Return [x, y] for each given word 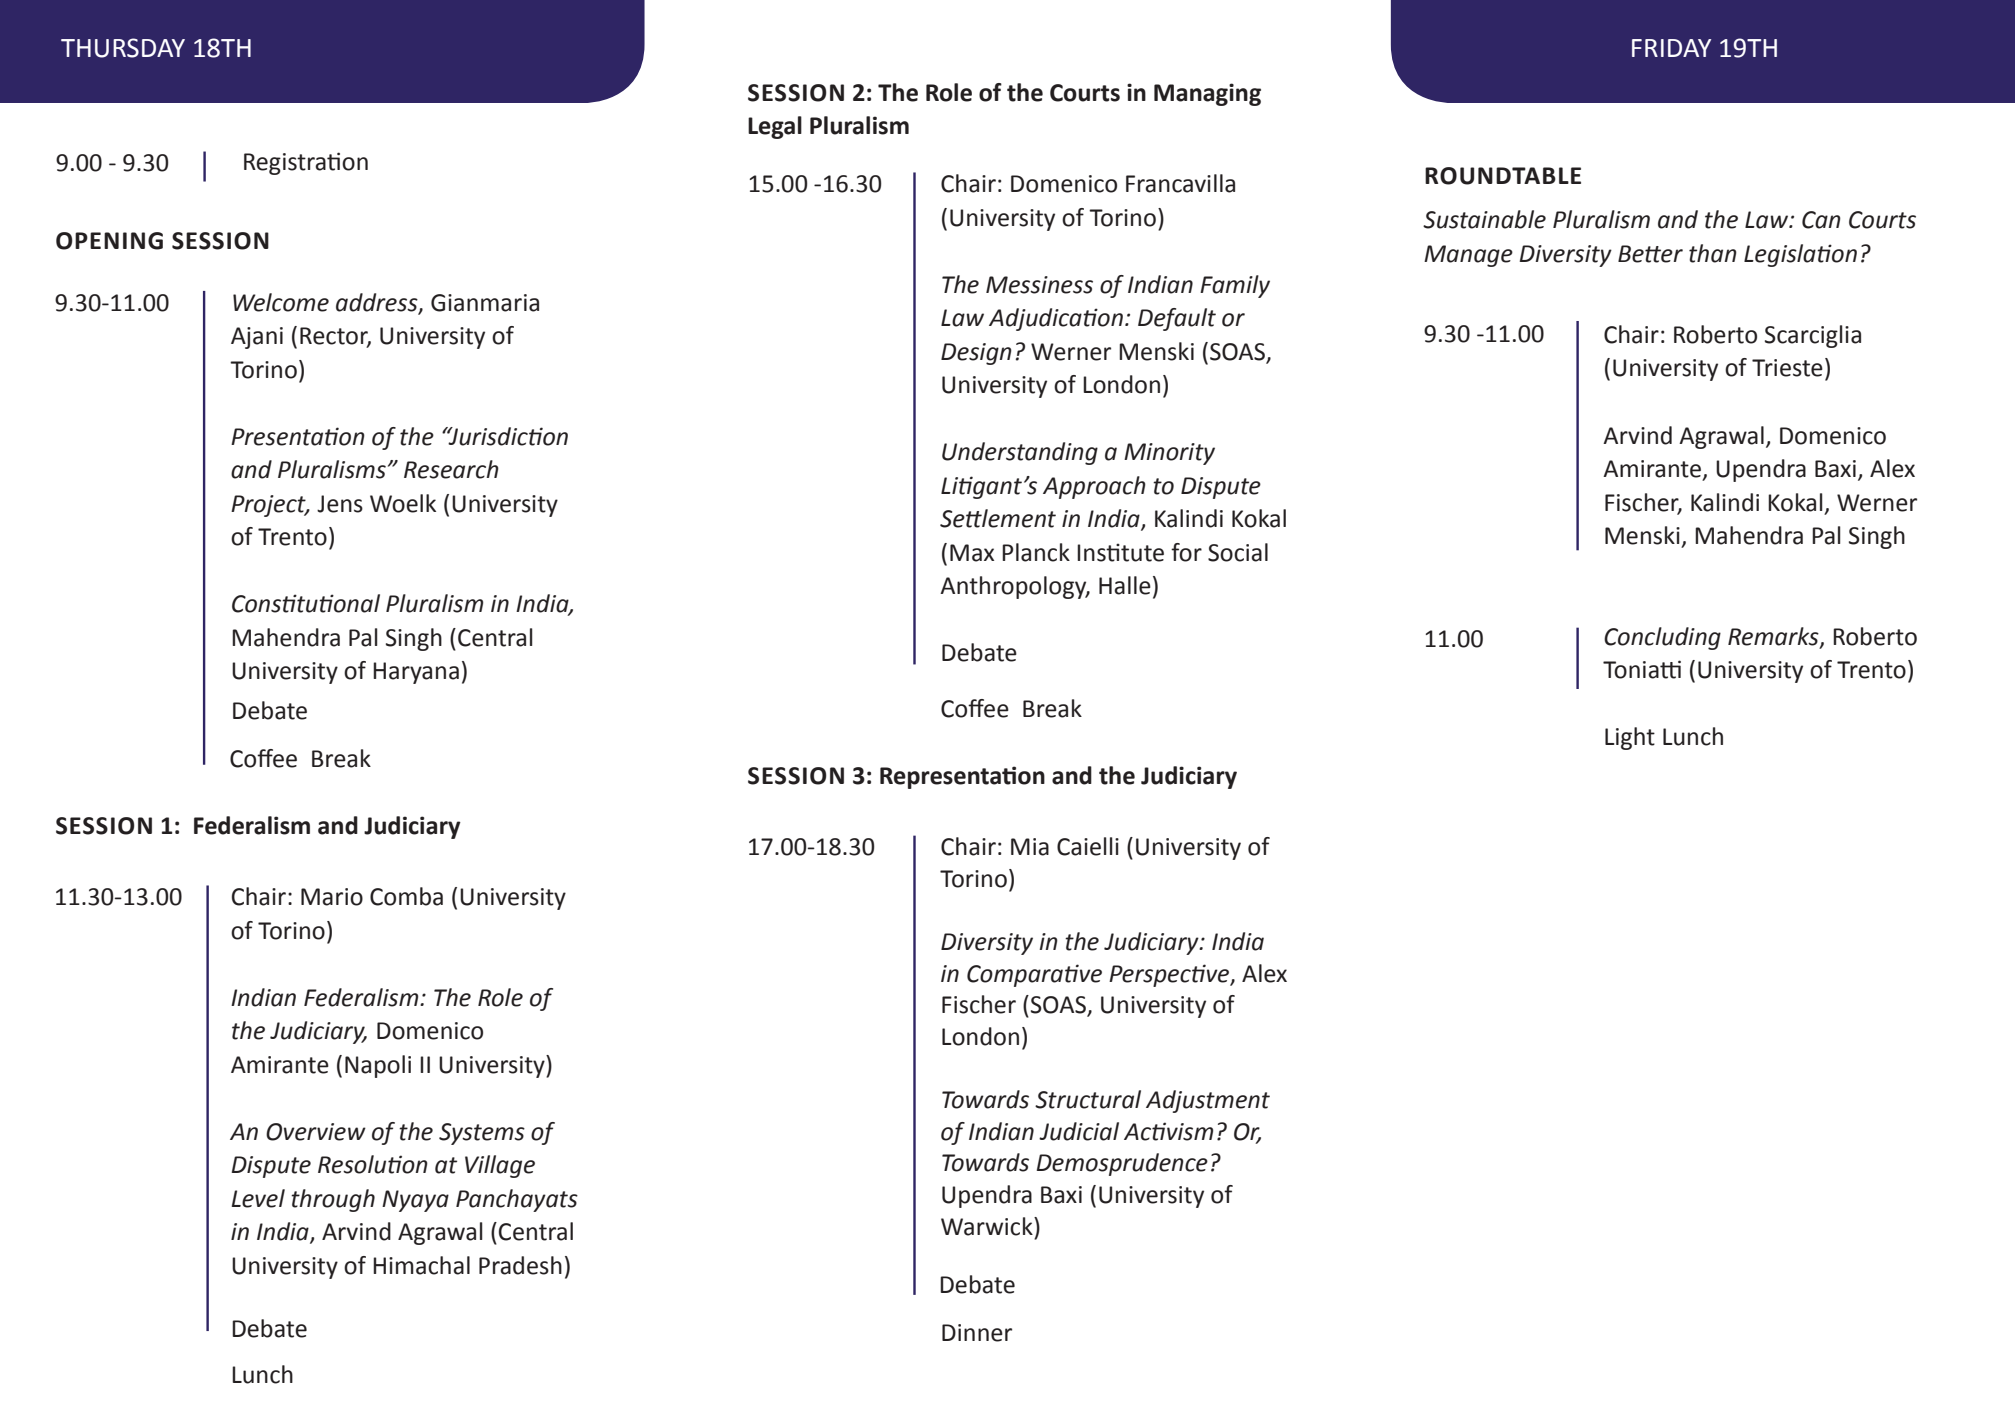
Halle [1125, 585]
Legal [775, 127]
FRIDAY [1671, 48]
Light [1630, 738]
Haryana [416, 673]
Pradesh [520, 1265]
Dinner [977, 1333]
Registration [306, 163]
